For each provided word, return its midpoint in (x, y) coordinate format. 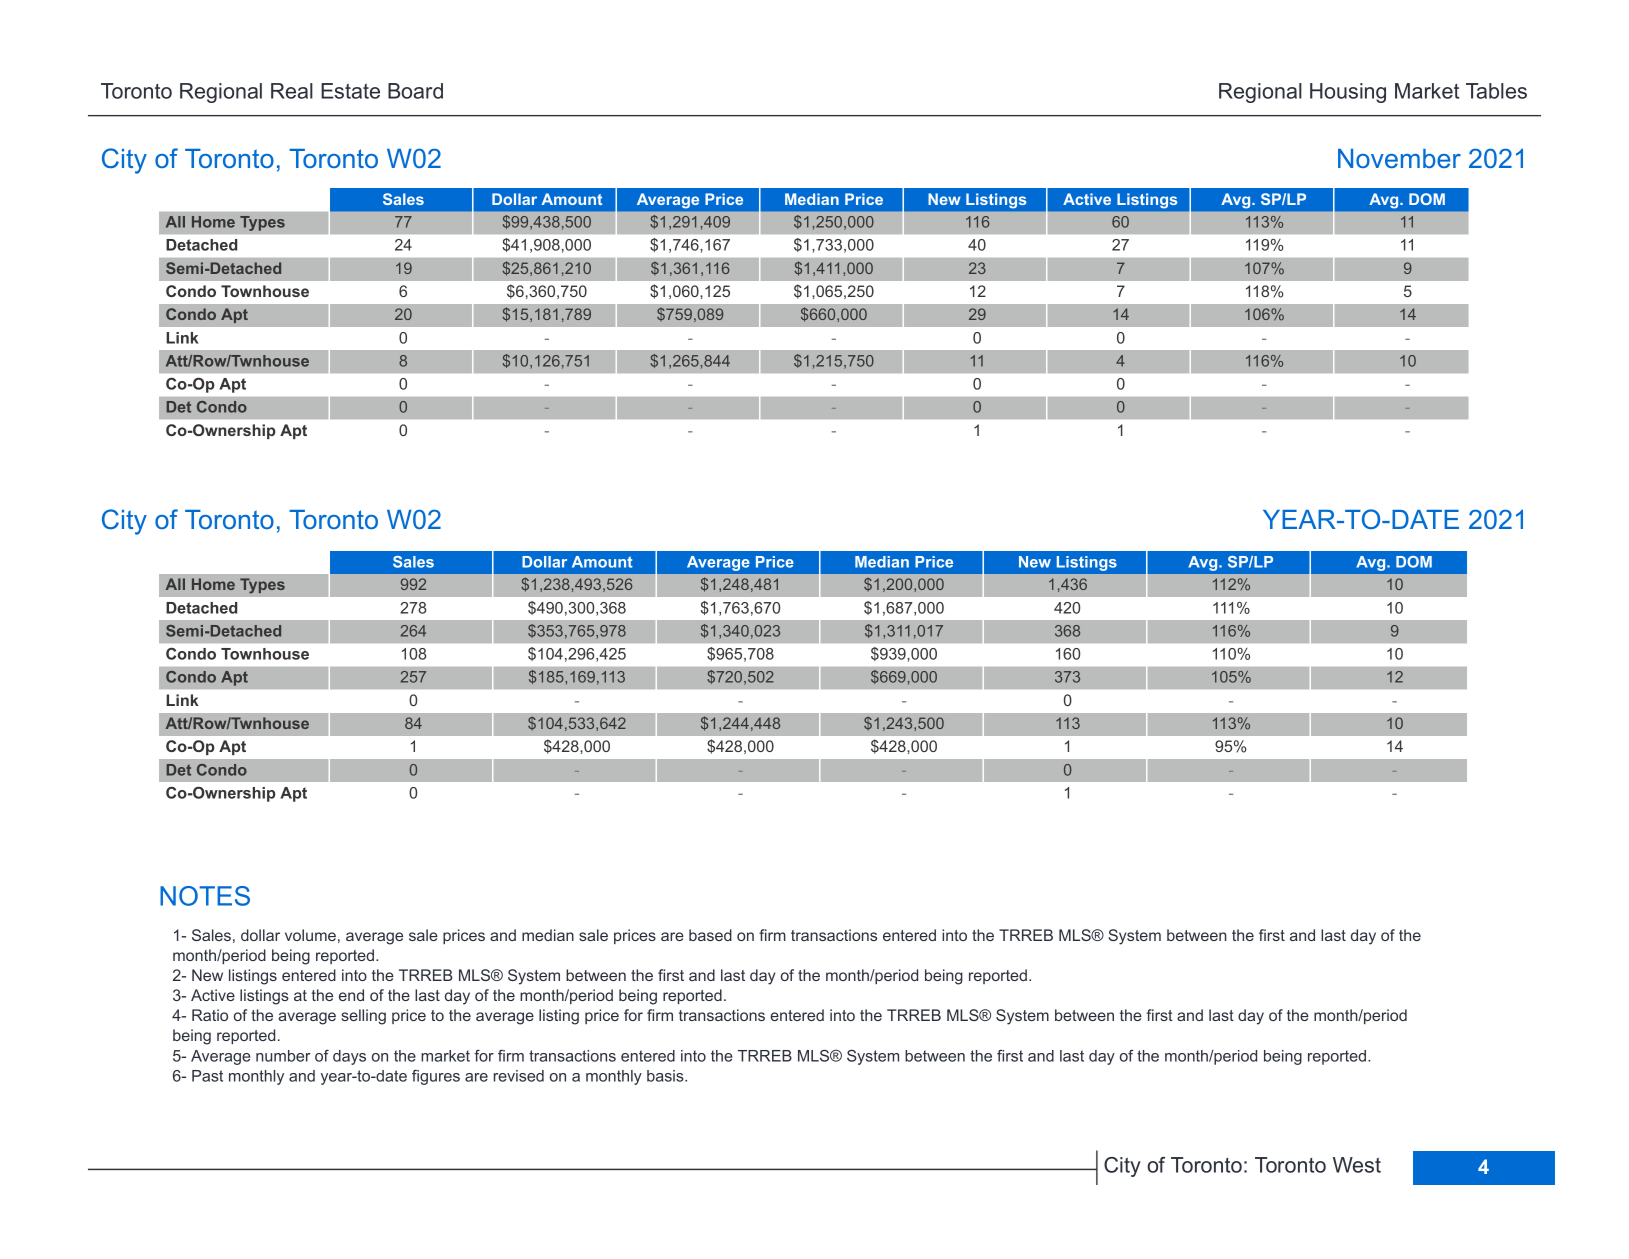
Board (415, 91)
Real (292, 91)
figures (436, 1077)
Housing (1348, 93)
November (1399, 158)
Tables (1496, 91)
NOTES (205, 896)
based (710, 935)
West (1357, 1165)
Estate (350, 91)
